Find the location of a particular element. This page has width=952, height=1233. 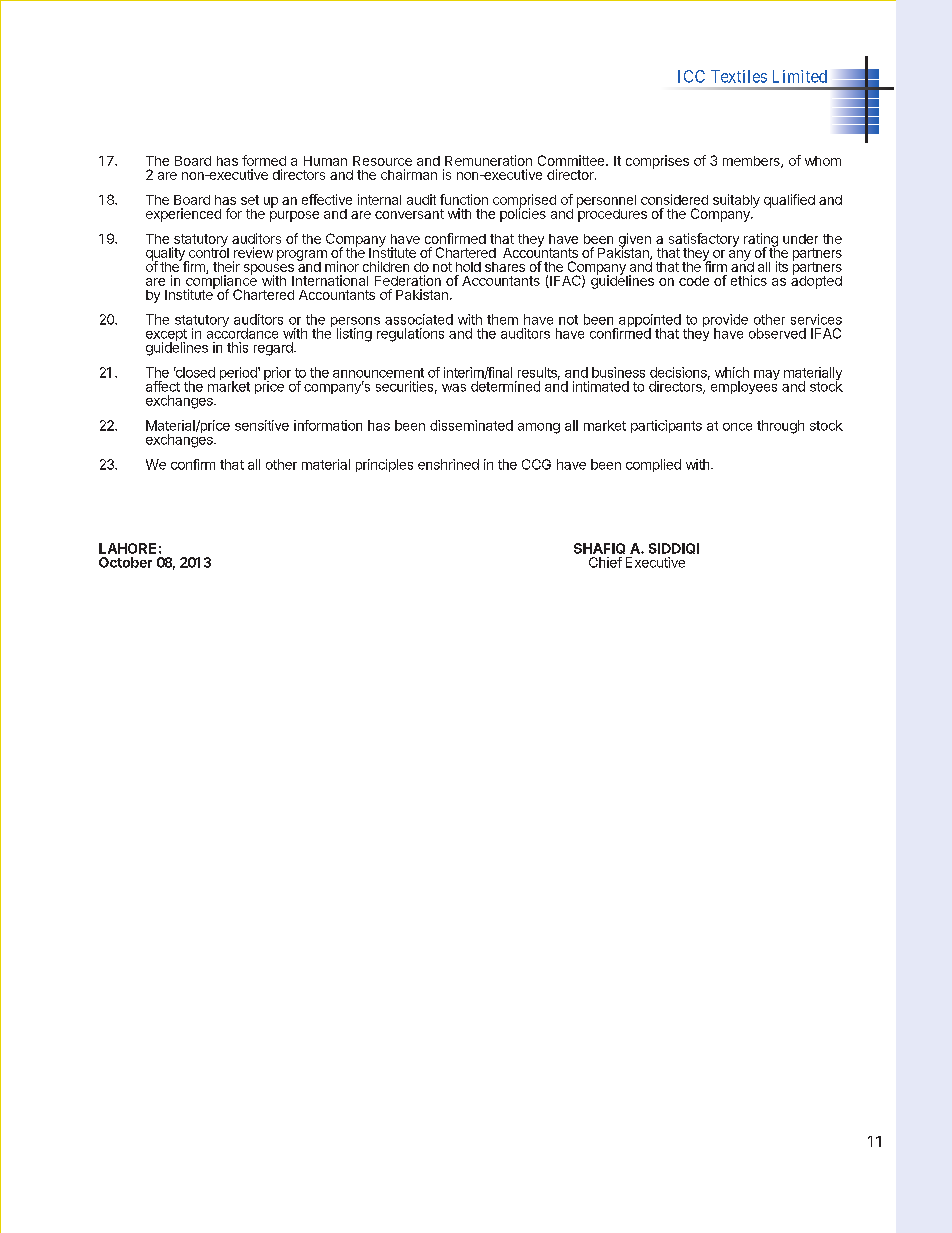

was is located at coordinates (454, 388).
